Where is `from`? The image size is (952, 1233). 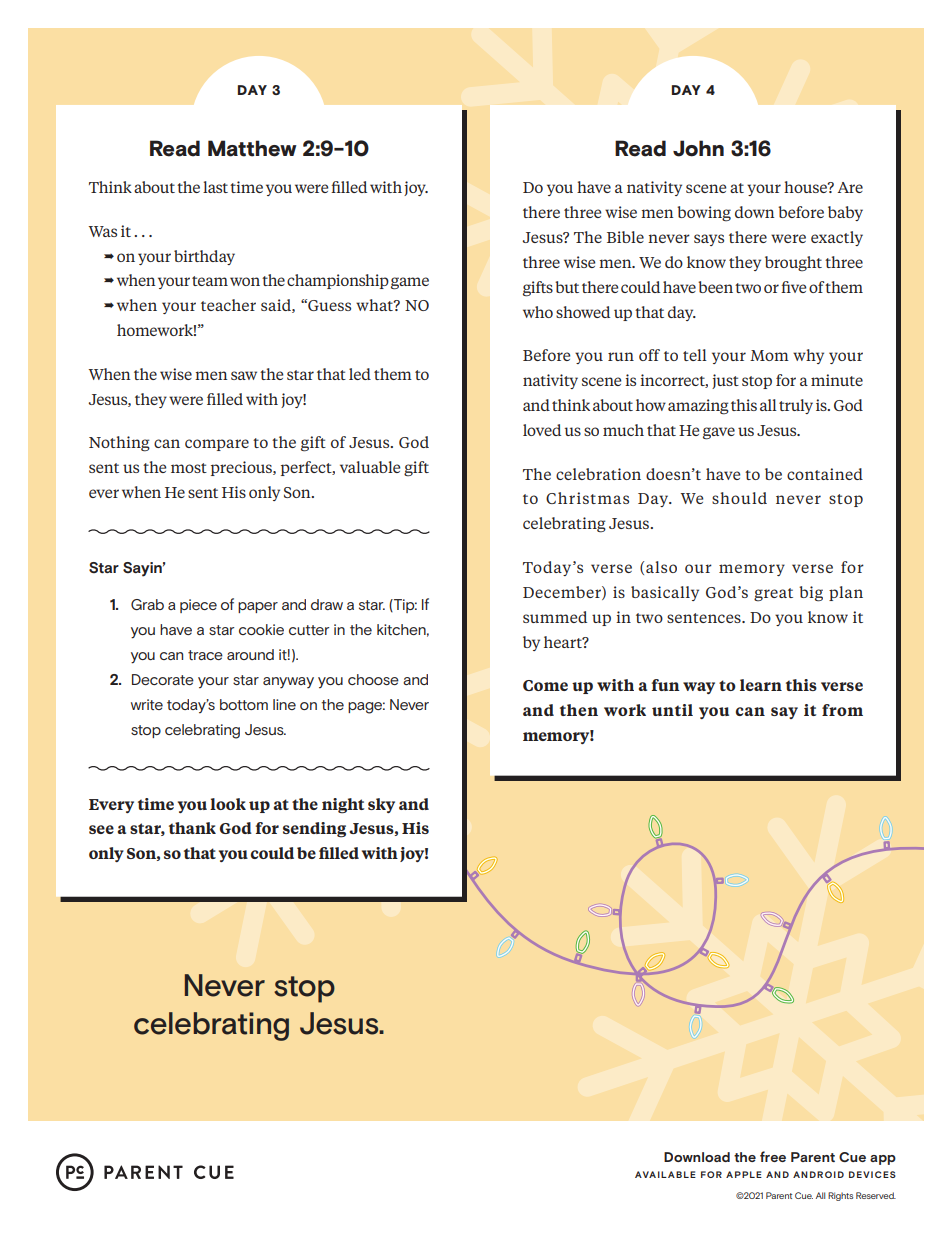
from is located at coordinates (842, 710).
